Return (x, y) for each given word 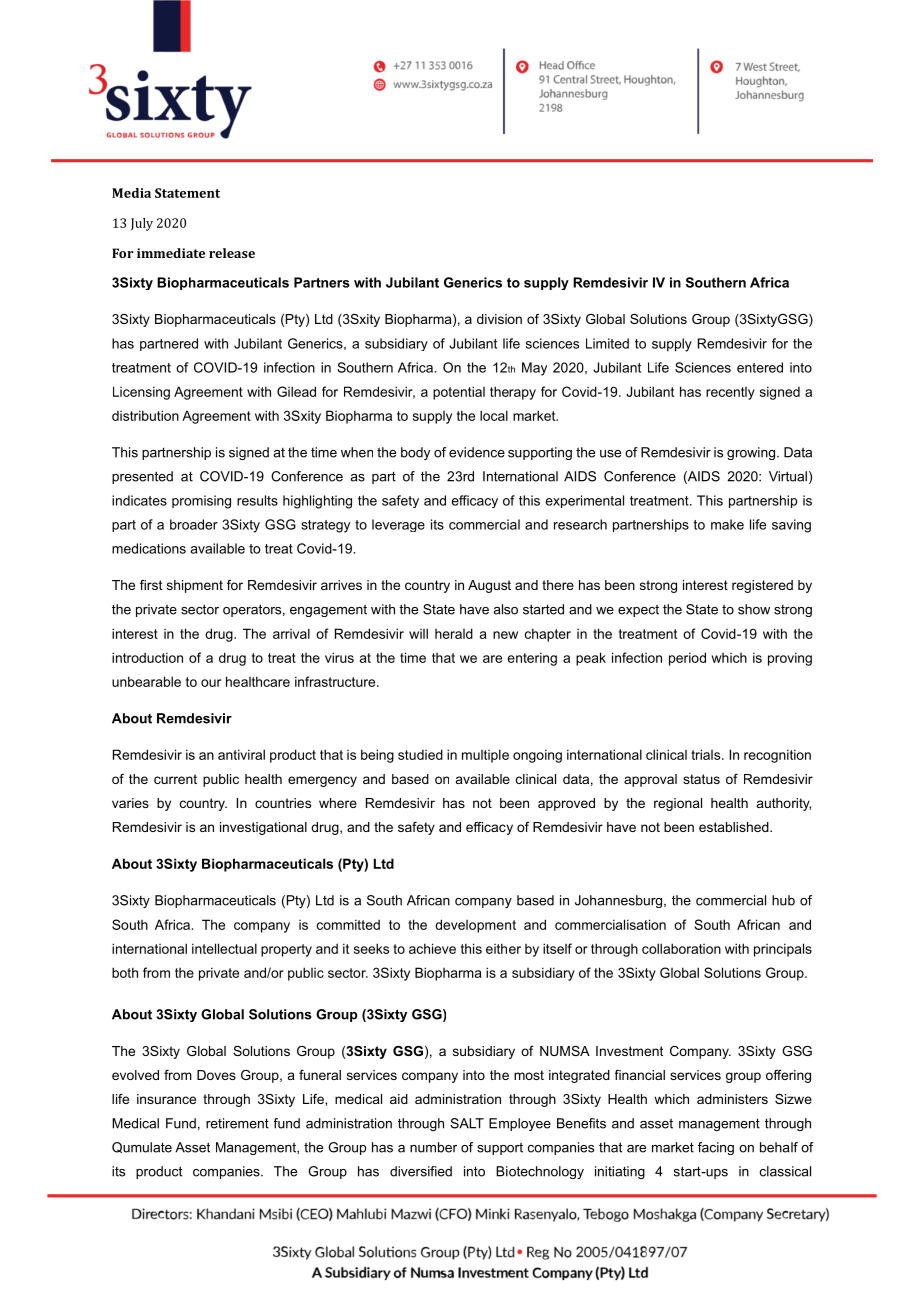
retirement (237, 1123)
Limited (607, 343)
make (727, 524)
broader (194, 524)
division (499, 319)
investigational (263, 828)
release (232, 253)
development (475, 926)
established (735, 827)
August (489, 586)
